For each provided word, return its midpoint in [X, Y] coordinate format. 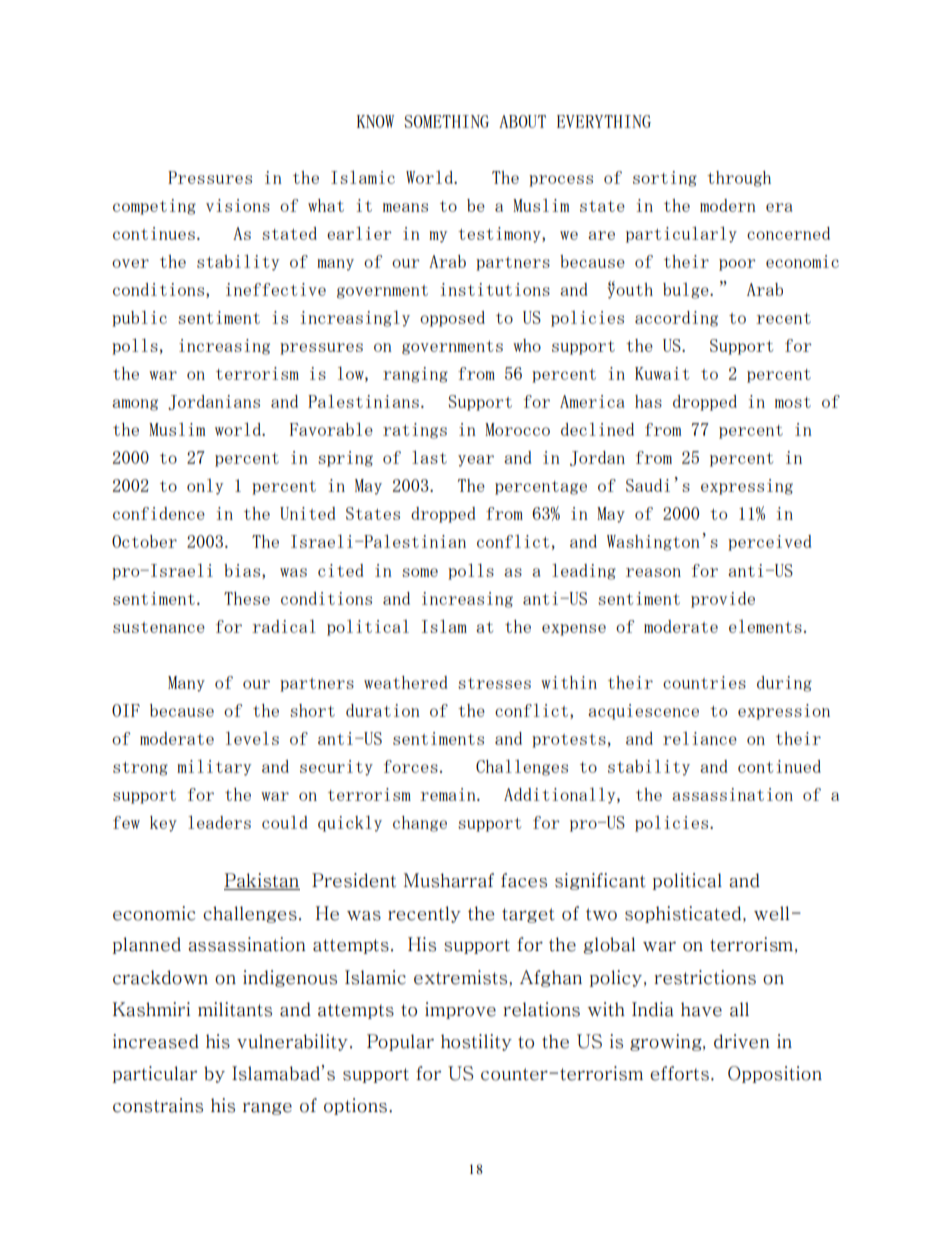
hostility [476, 1042]
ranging [415, 375]
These [247, 598]
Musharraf [449, 880]
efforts [679, 1073]
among [135, 405]
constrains [158, 1105]
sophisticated [684, 914]
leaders [219, 822]
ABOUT [522, 121]
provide [723, 600]
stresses [494, 683]
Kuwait [662, 373]
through [739, 179]
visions [238, 205]
